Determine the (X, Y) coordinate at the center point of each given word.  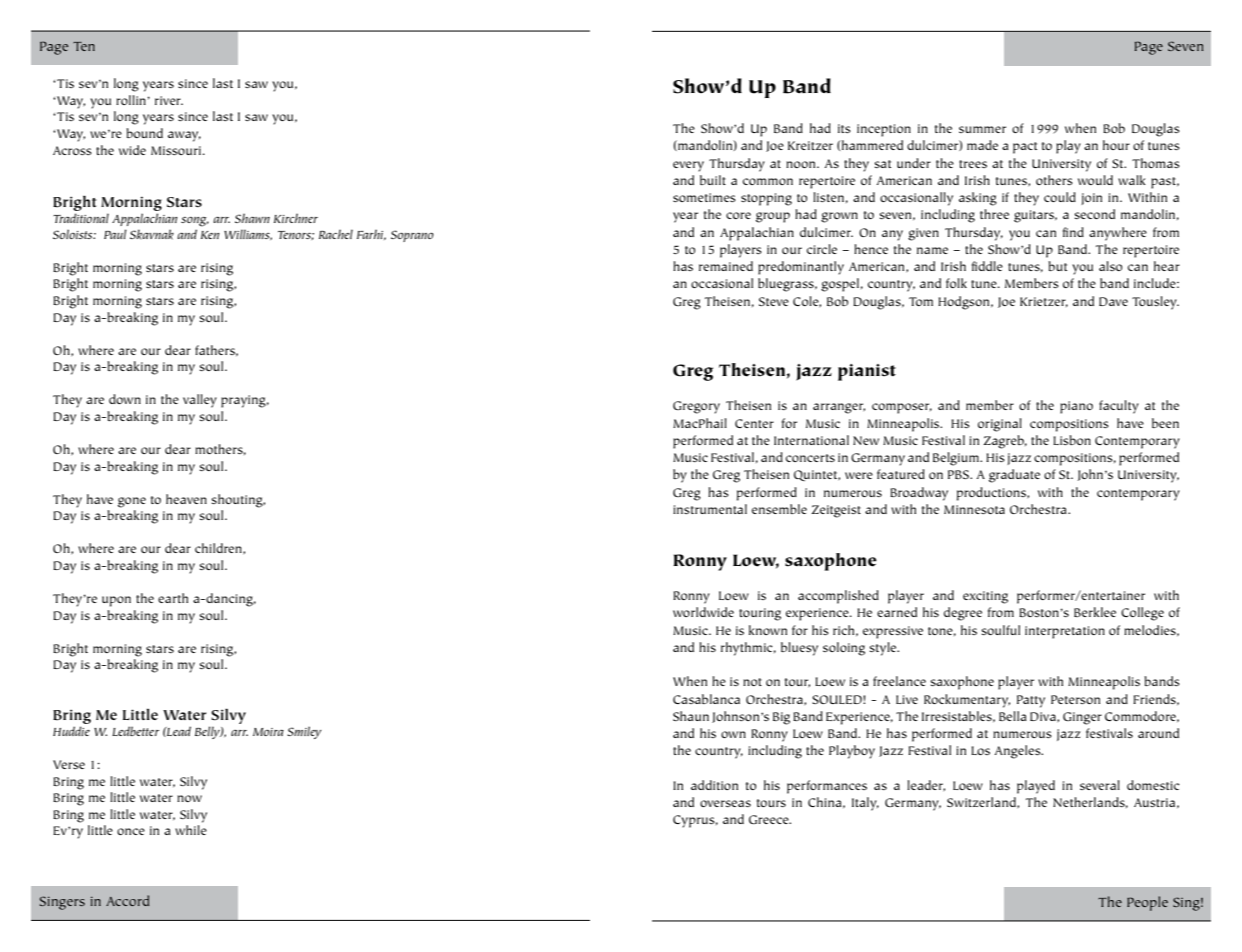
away (184, 136)
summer (982, 129)
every (688, 166)
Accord (127, 900)
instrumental (710, 509)
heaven (186, 499)
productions (992, 494)
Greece (770, 819)
